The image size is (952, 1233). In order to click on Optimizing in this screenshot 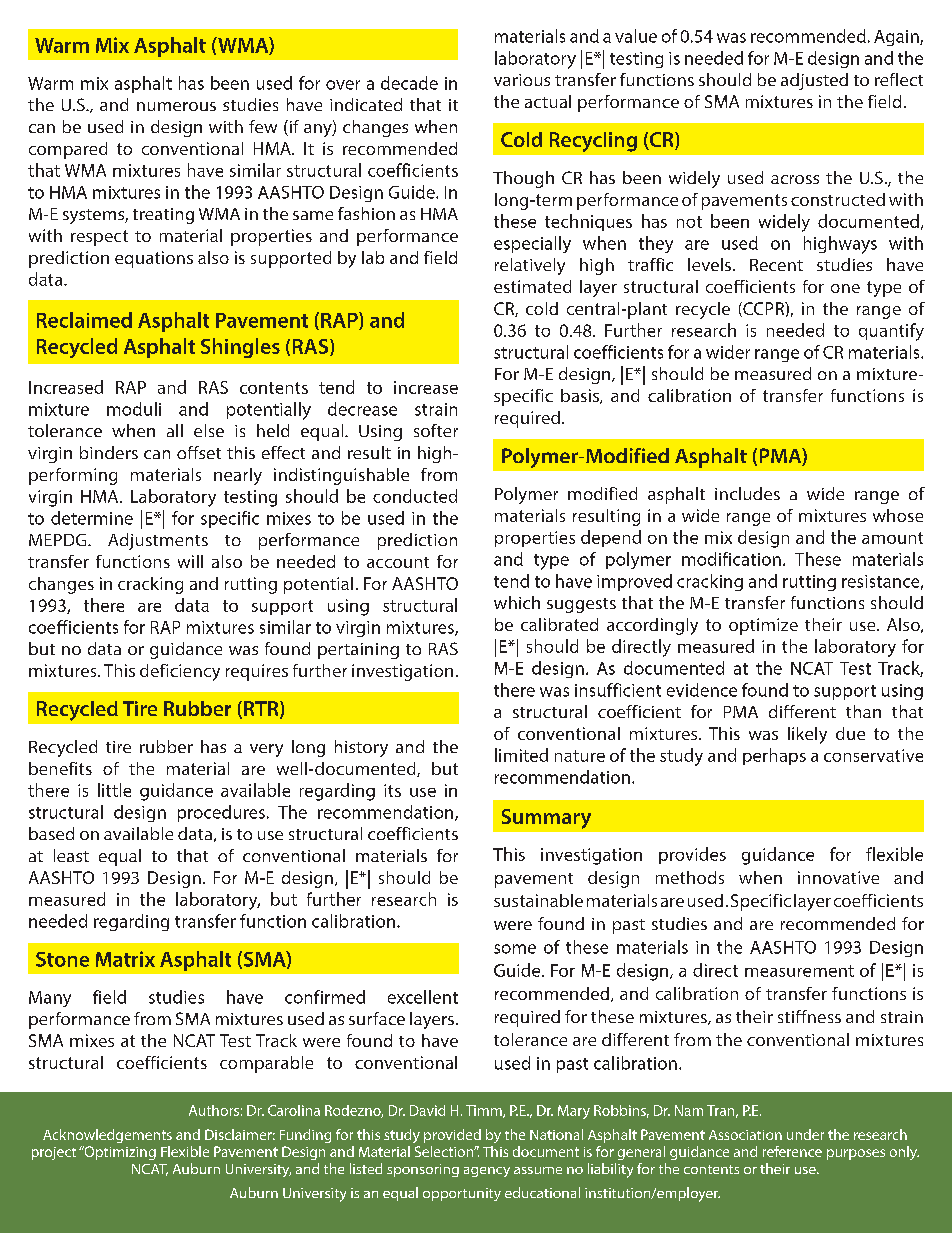, I will do `click(119, 1153)`.
